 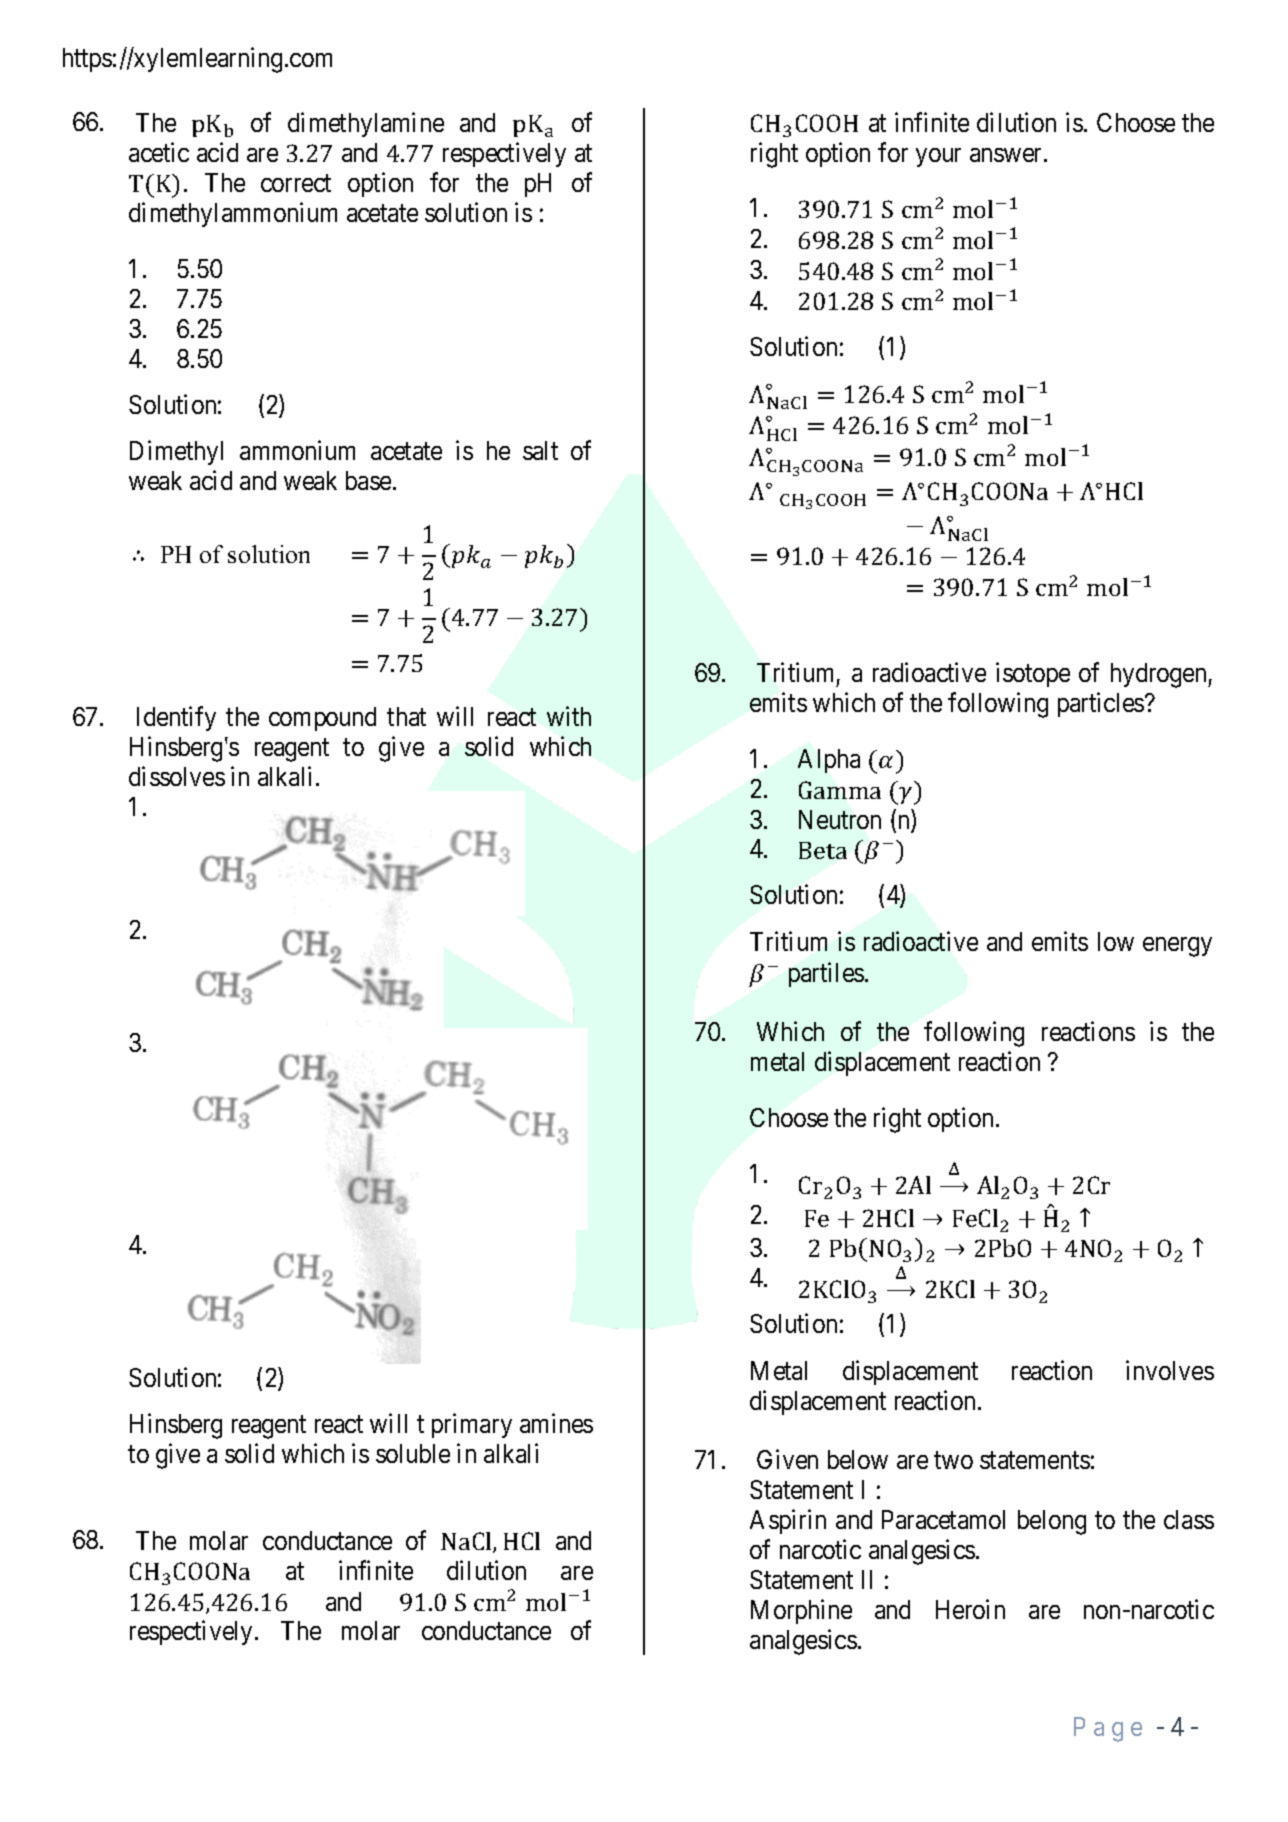 I want to click on particles, so click(x=1101, y=704).
